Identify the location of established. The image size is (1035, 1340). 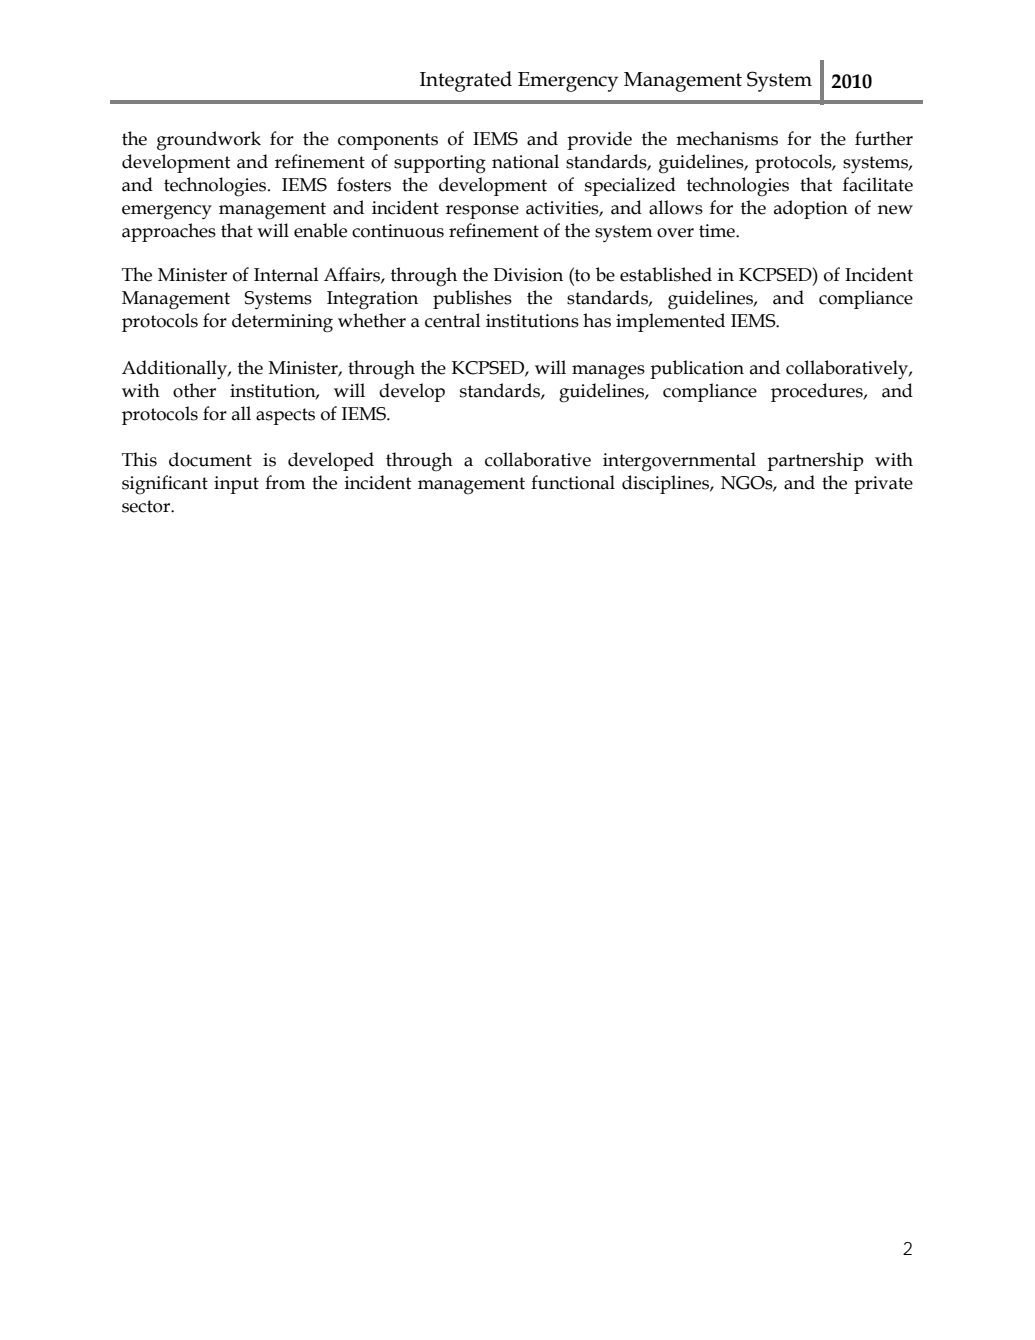
(666, 274).
